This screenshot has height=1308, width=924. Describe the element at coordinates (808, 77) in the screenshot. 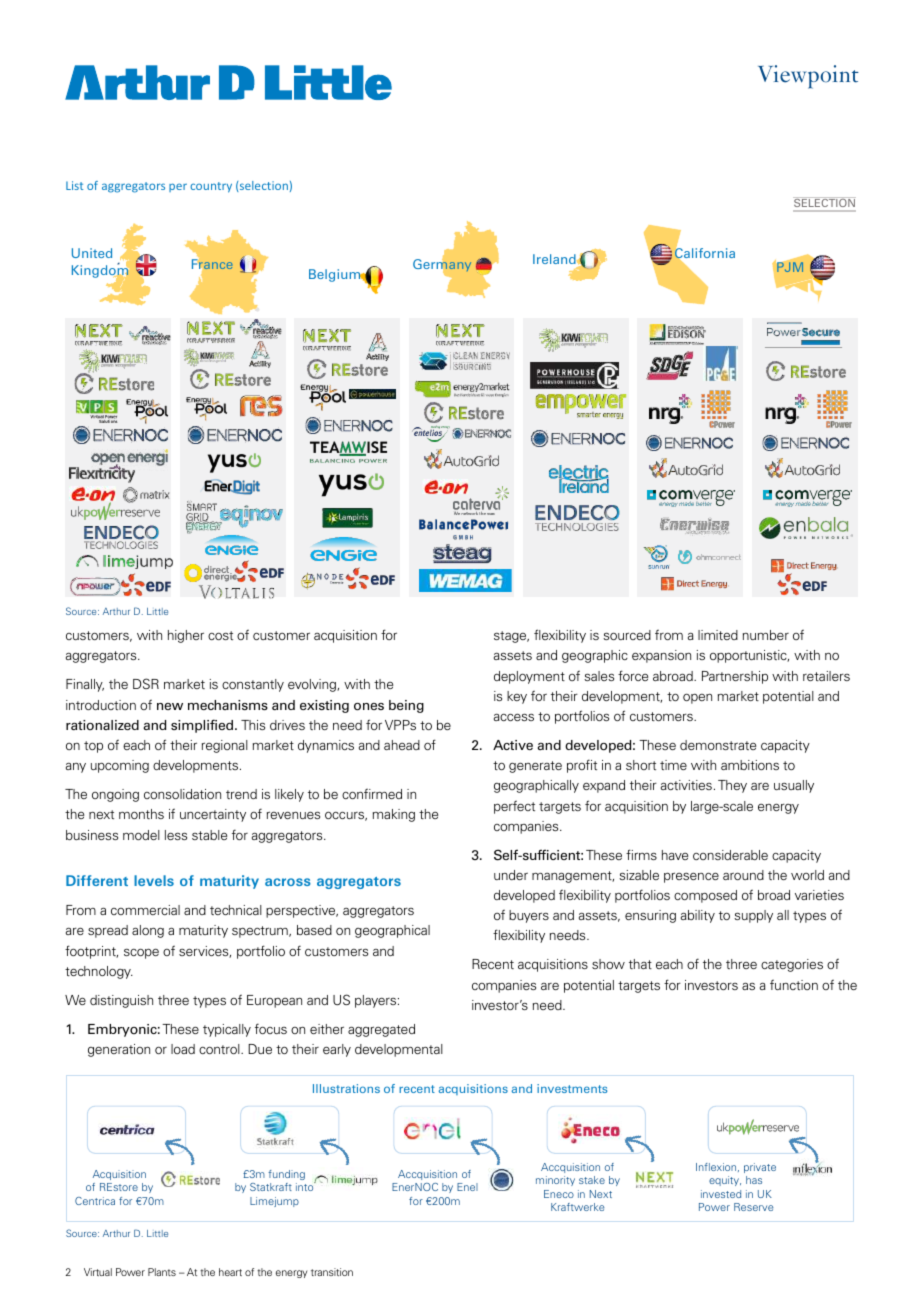

I see `Viewpoint` at that location.
